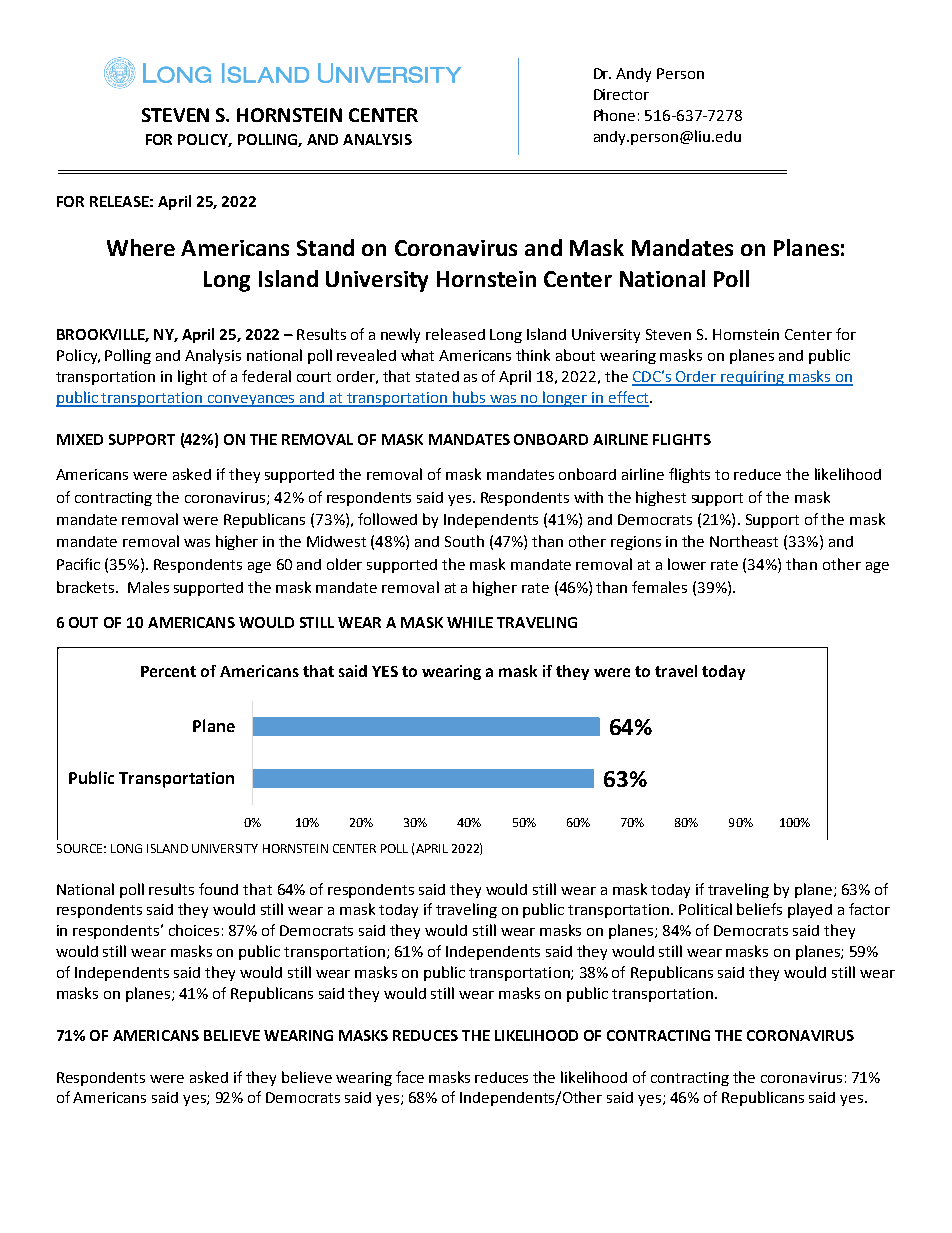 The image size is (952, 1233). What do you see at coordinates (810, 910) in the screenshot?
I see `played` at bounding box center [810, 910].
